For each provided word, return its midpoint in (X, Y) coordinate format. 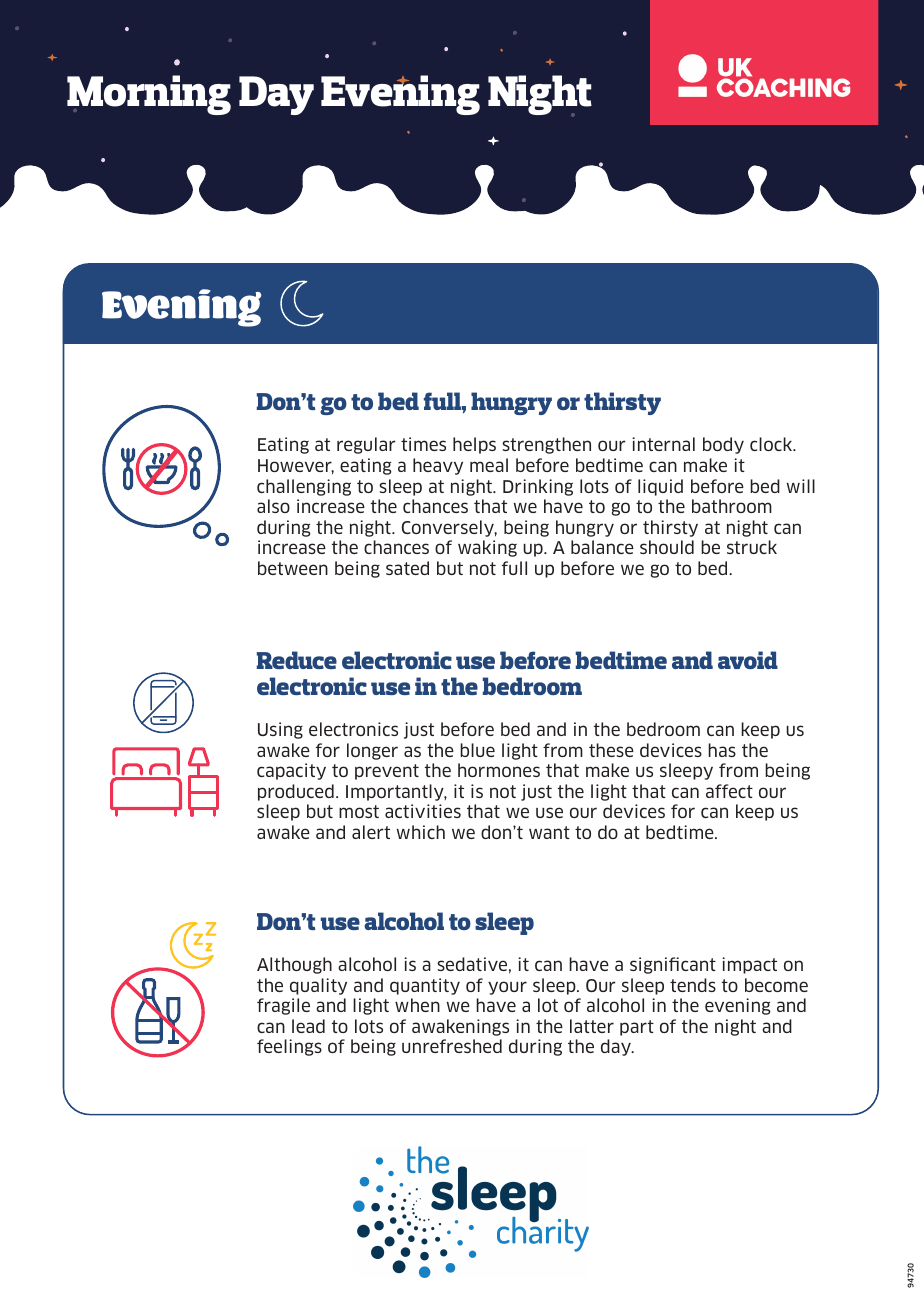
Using (280, 730)
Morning (149, 95)
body (723, 445)
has (722, 750)
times (423, 444)
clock (772, 444)
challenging (304, 487)
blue (477, 750)
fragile (283, 1006)
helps (474, 445)
